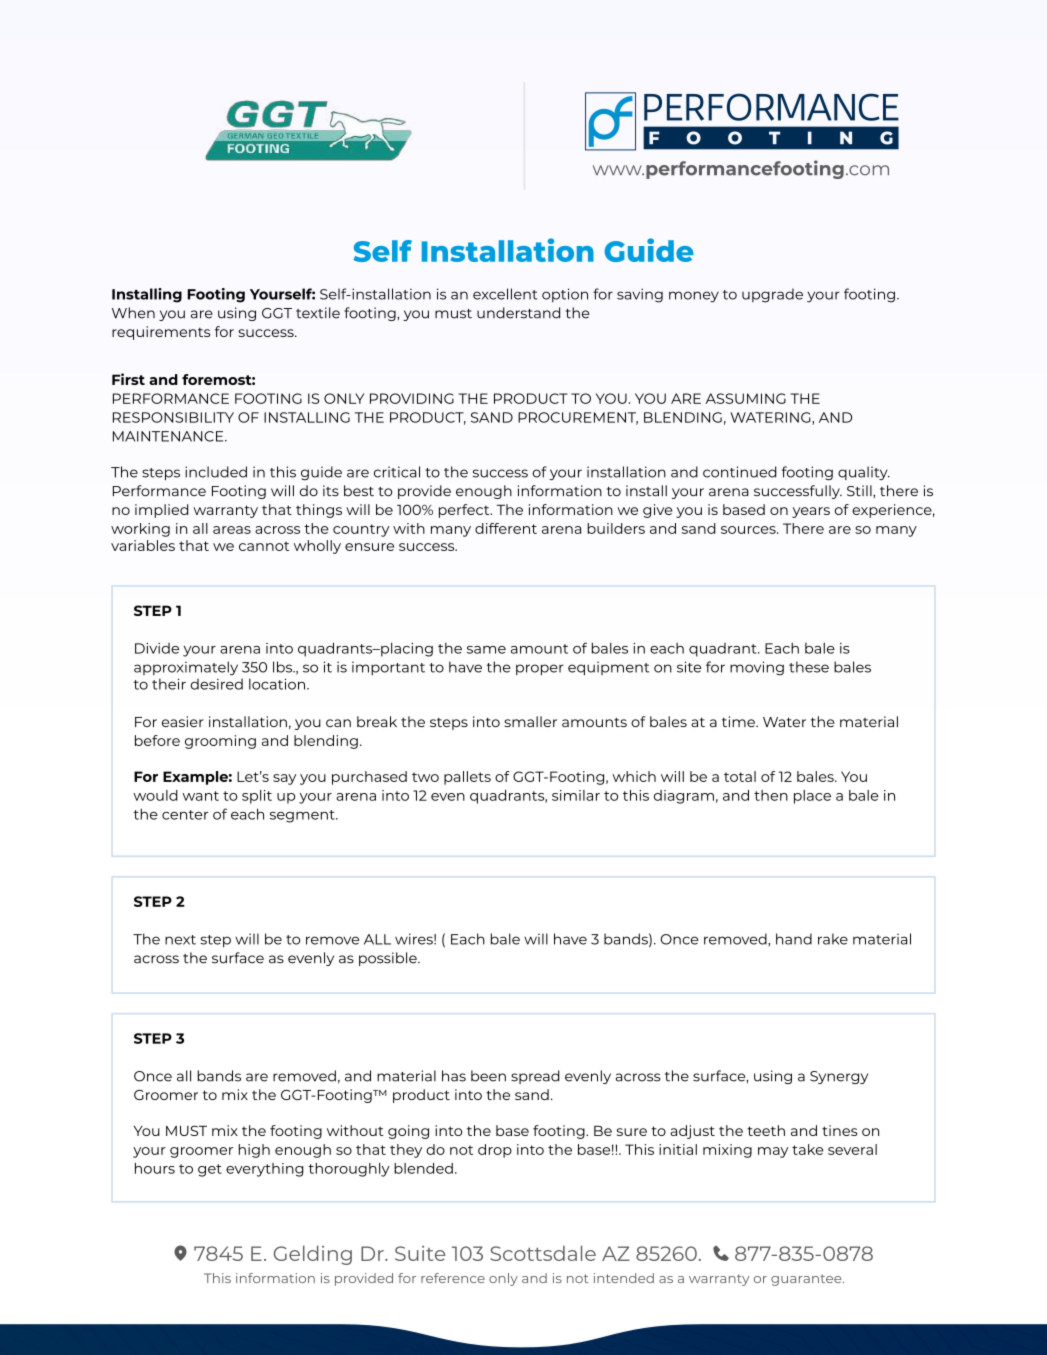 The height and width of the screenshot is (1355, 1047). What do you see at coordinates (772, 295) in the screenshot?
I see `upgrade` at bounding box center [772, 295].
